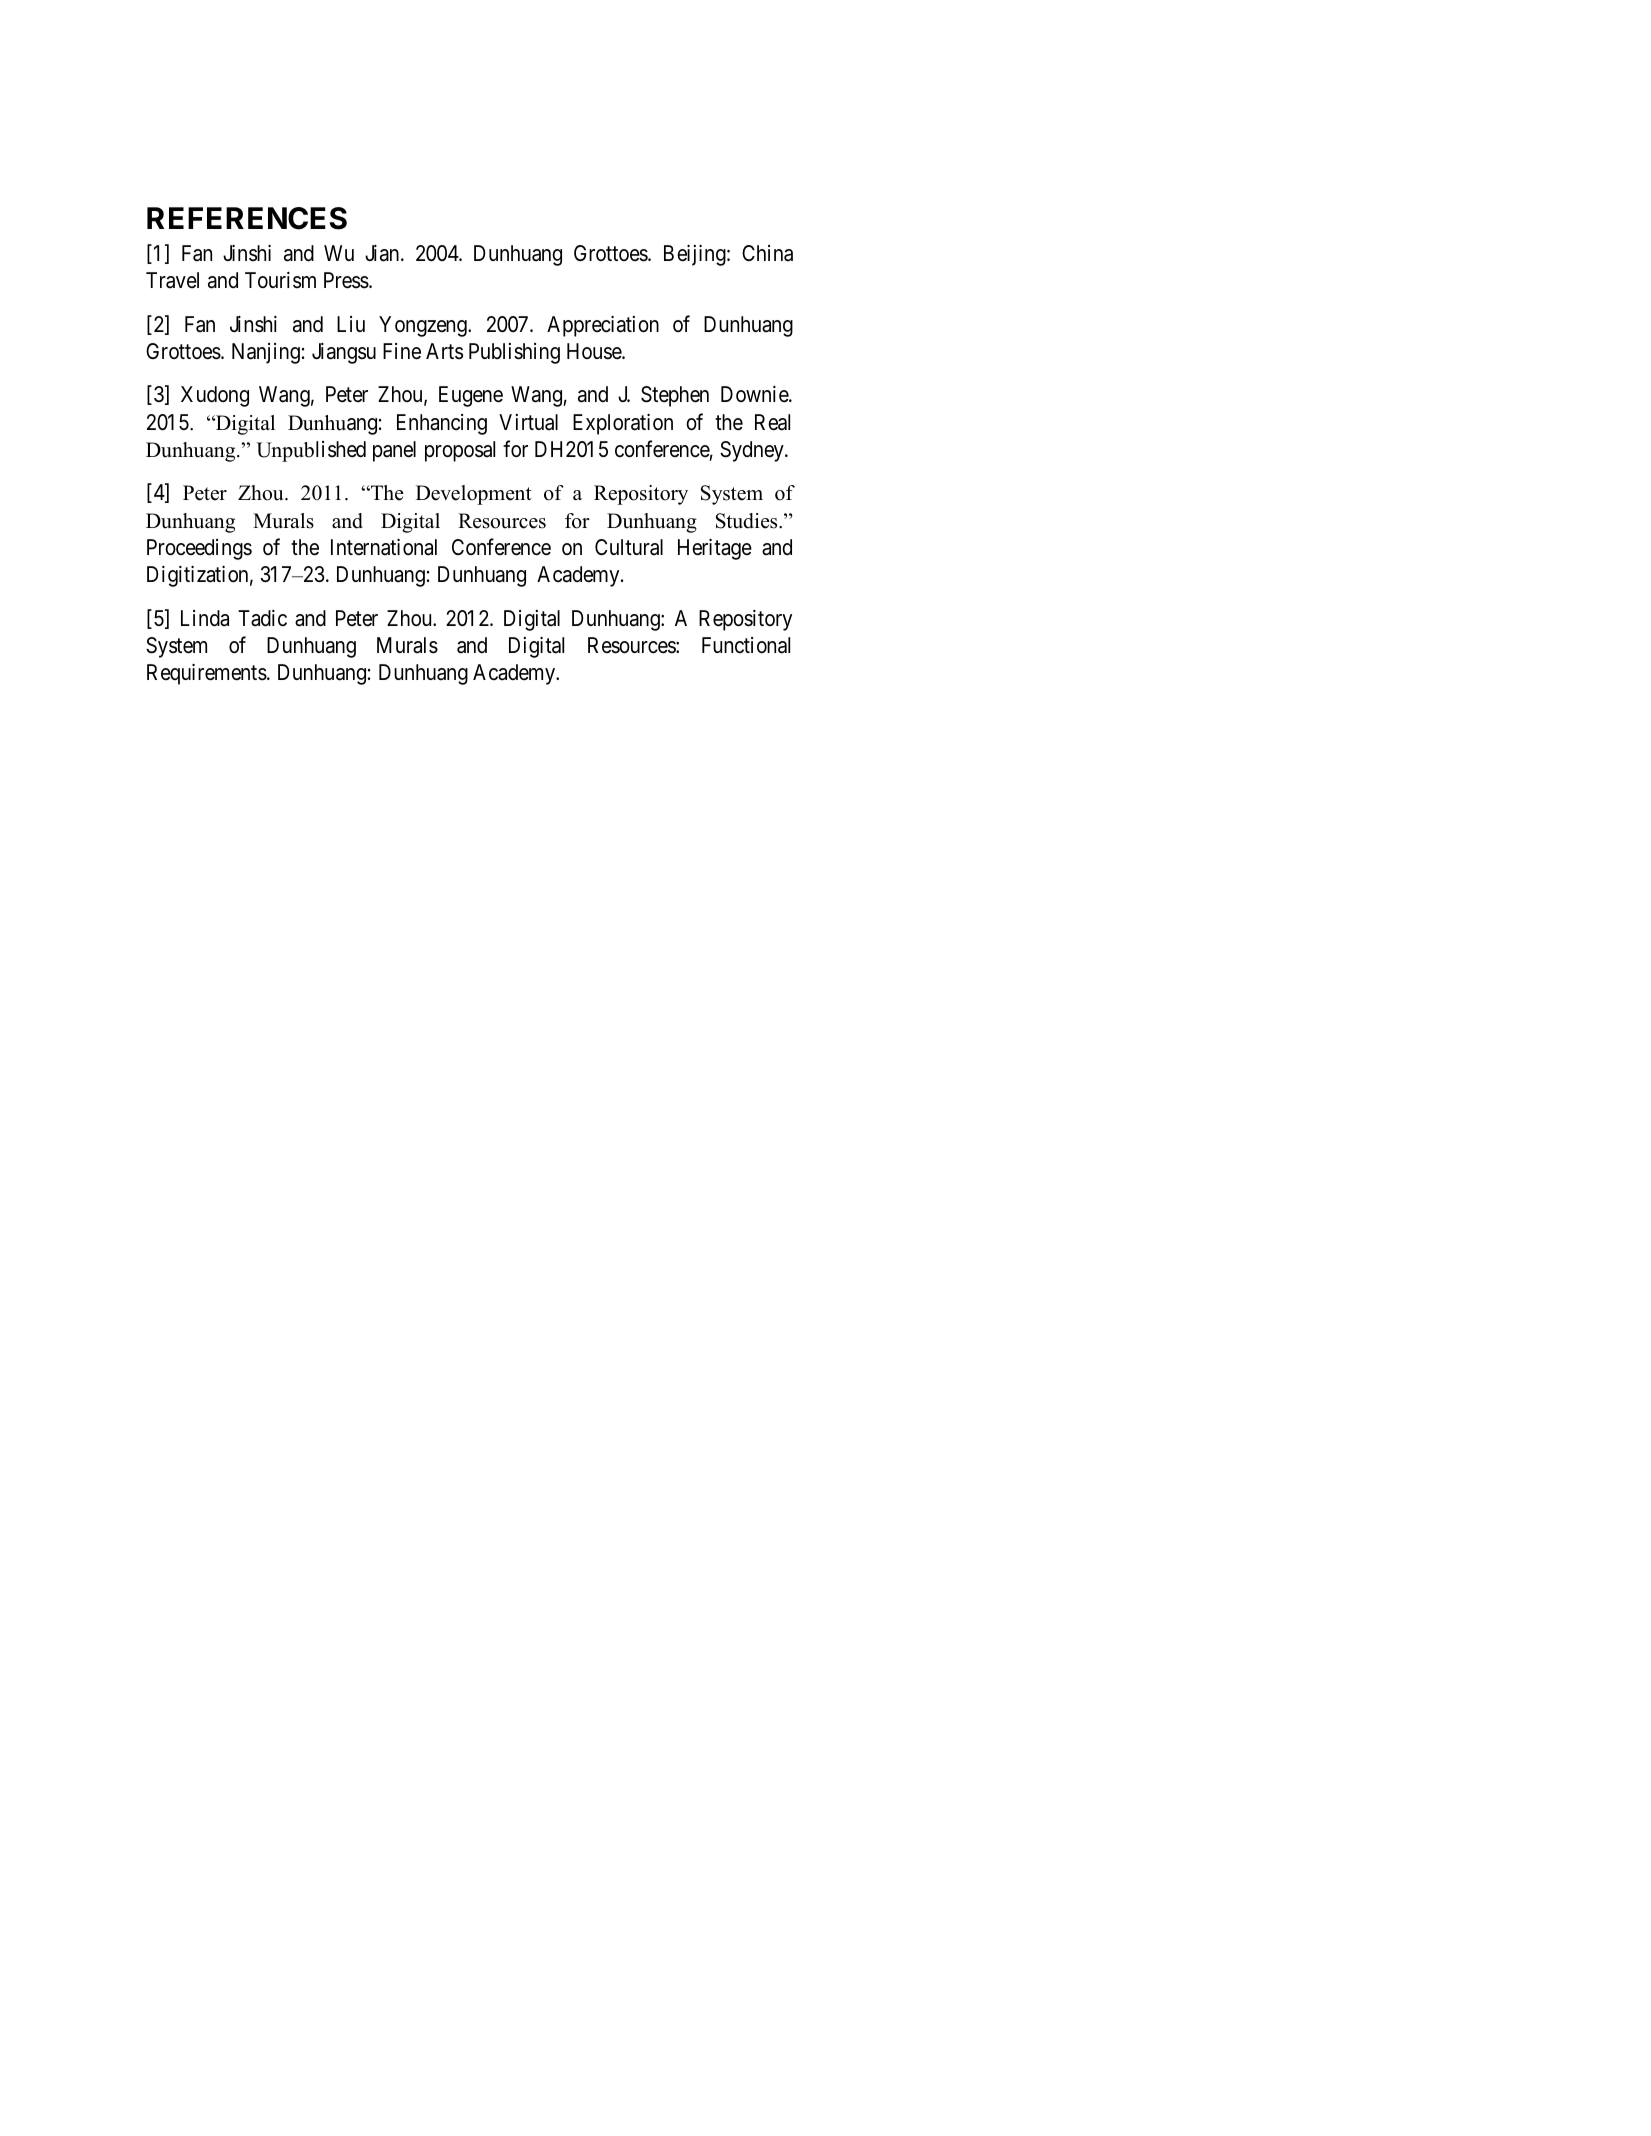 This screenshot has height=2136, width=1651. I want to click on Stephen, so click(675, 396).
